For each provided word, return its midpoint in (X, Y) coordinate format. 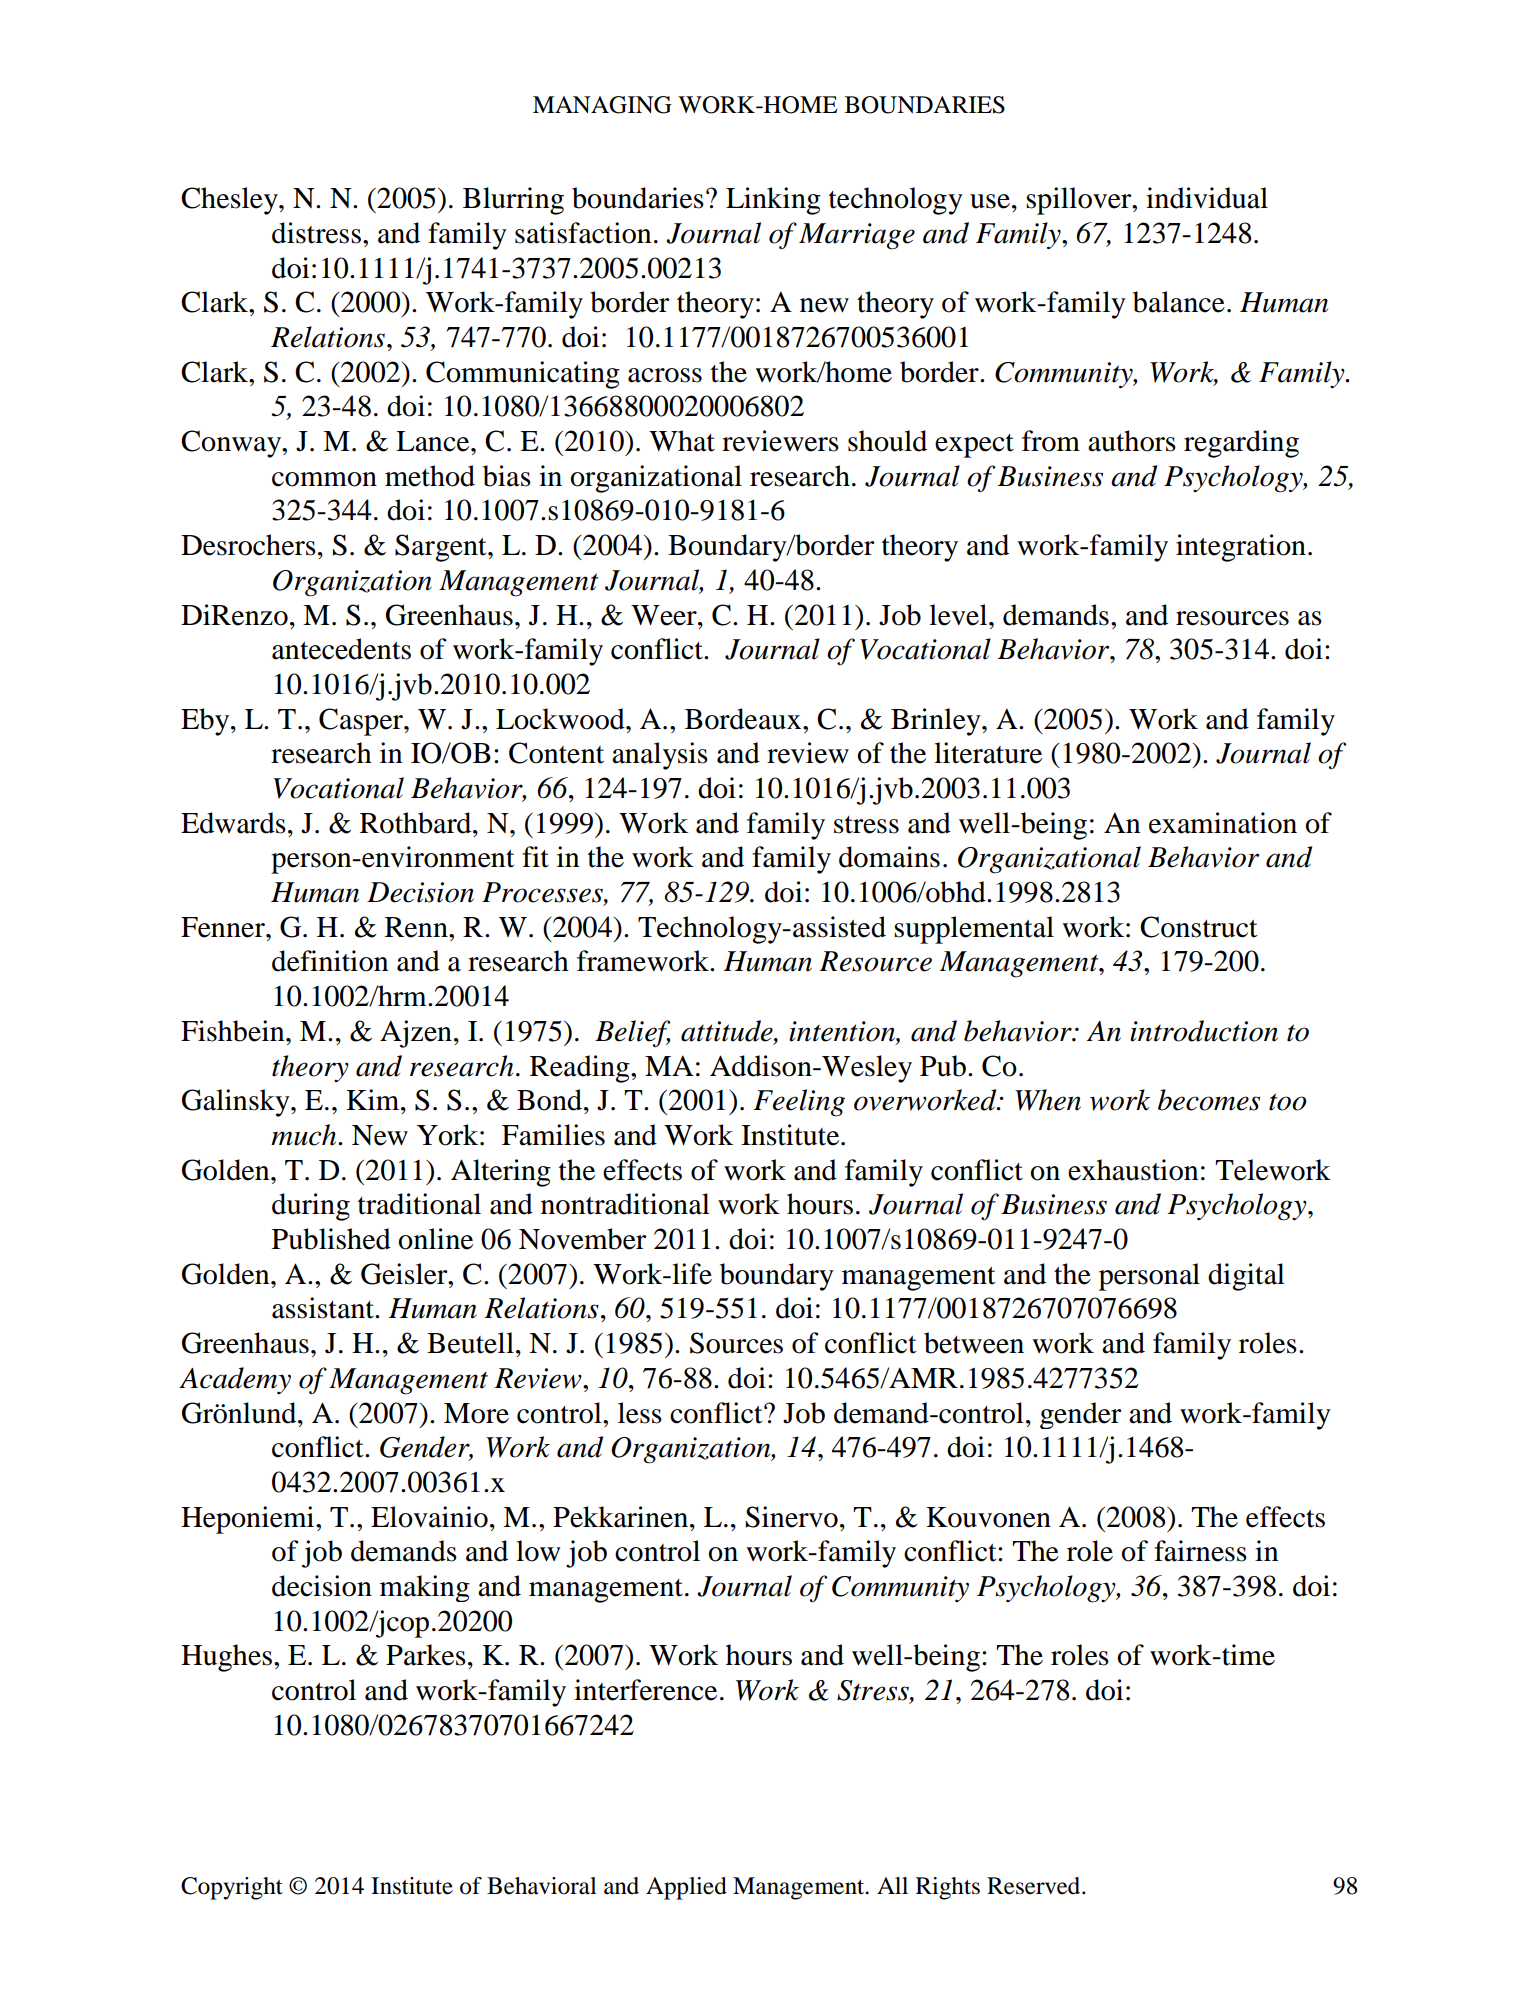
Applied (686, 1888)
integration (1241, 548)
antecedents (341, 649)
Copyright (232, 1888)
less (640, 1413)
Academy (235, 1380)
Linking (773, 201)
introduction (1204, 1031)
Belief (633, 1034)
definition (330, 961)
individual (1207, 198)
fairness (1200, 1551)
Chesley (230, 201)
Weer (665, 615)
